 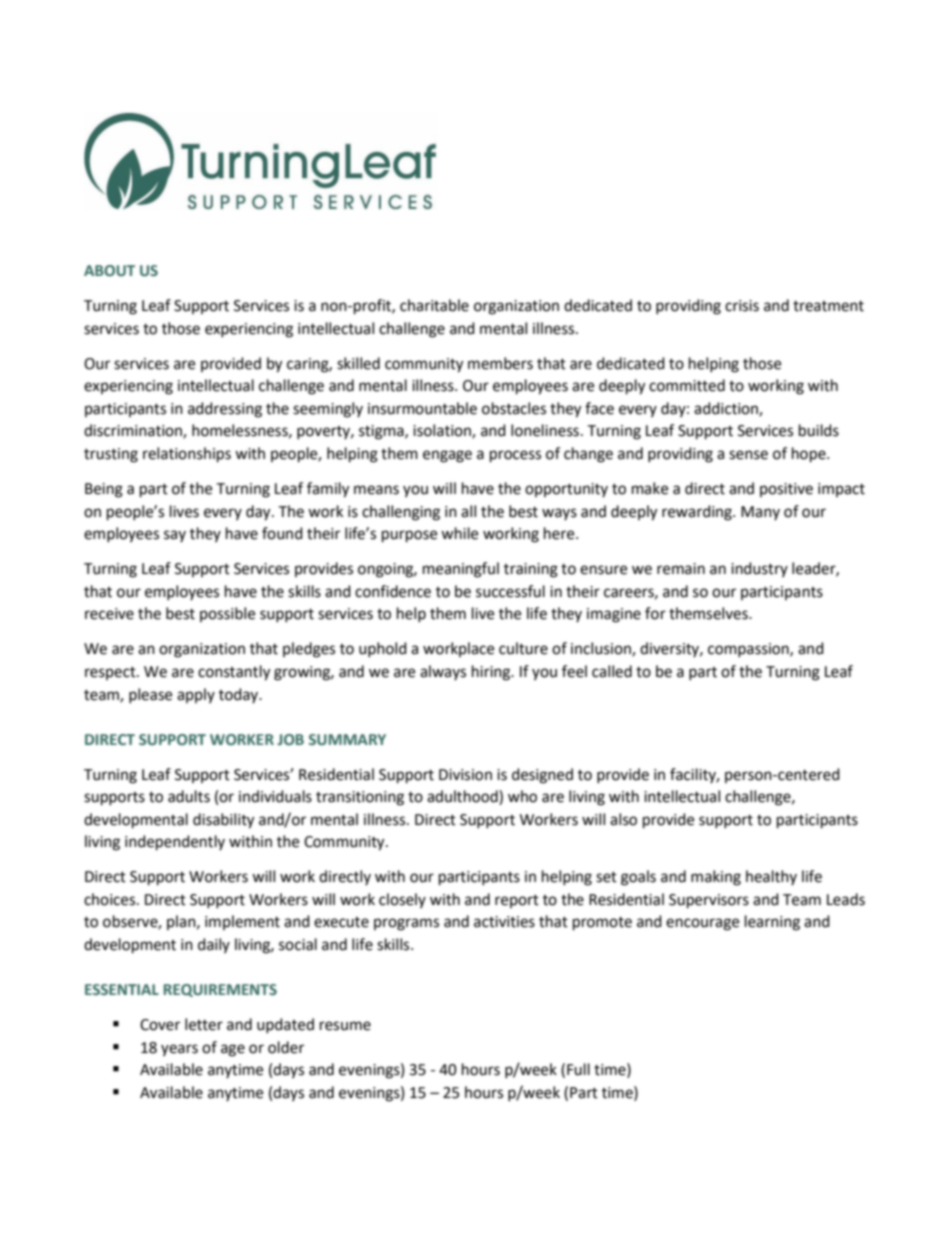 What do you see at coordinates (434, 305) in the screenshot?
I see `charitable` at bounding box center [434, 305].
